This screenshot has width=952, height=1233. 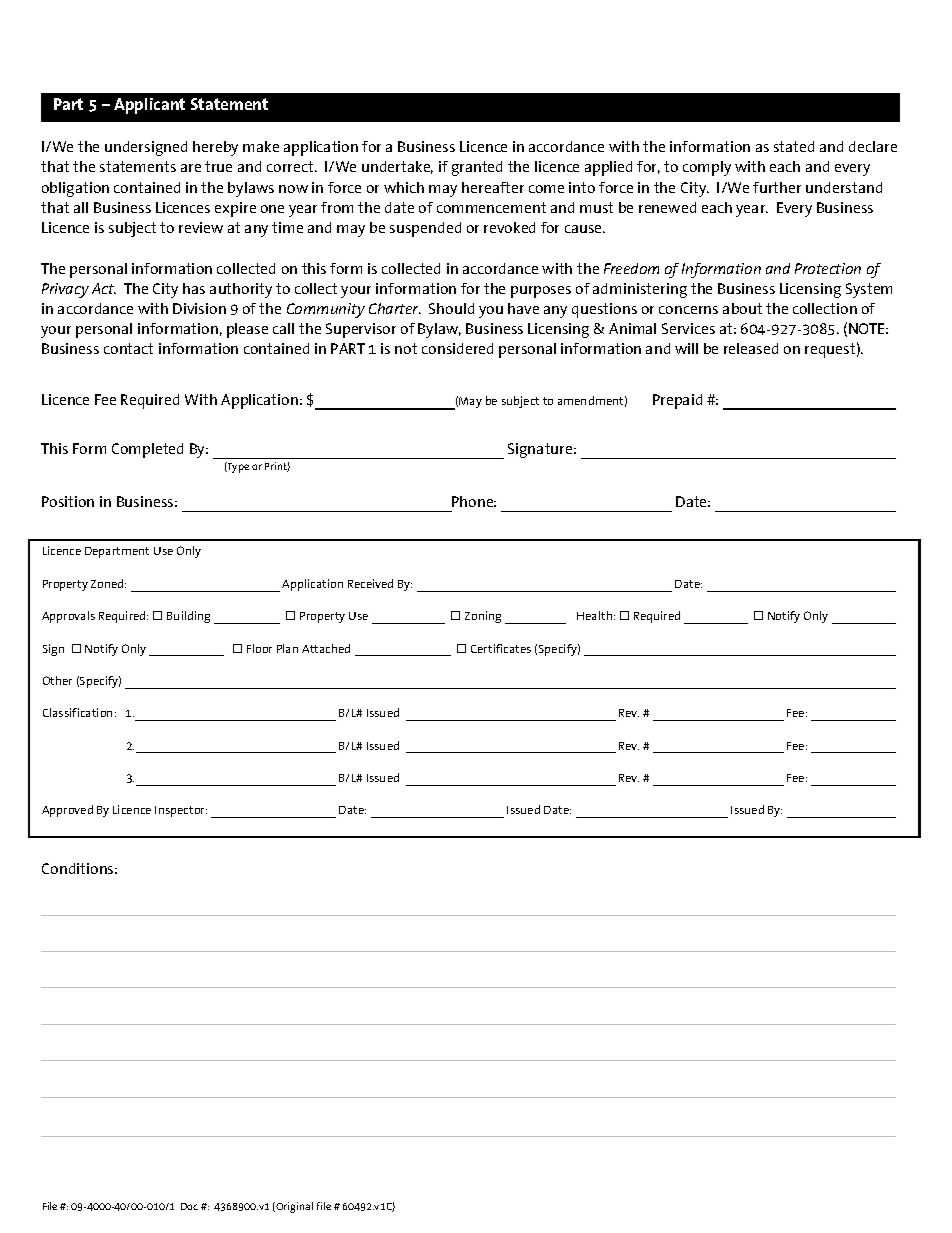 What do you see at coordinates (128, 348) in the screenshot?
I see `contact` at bounding box center [128, 348].
